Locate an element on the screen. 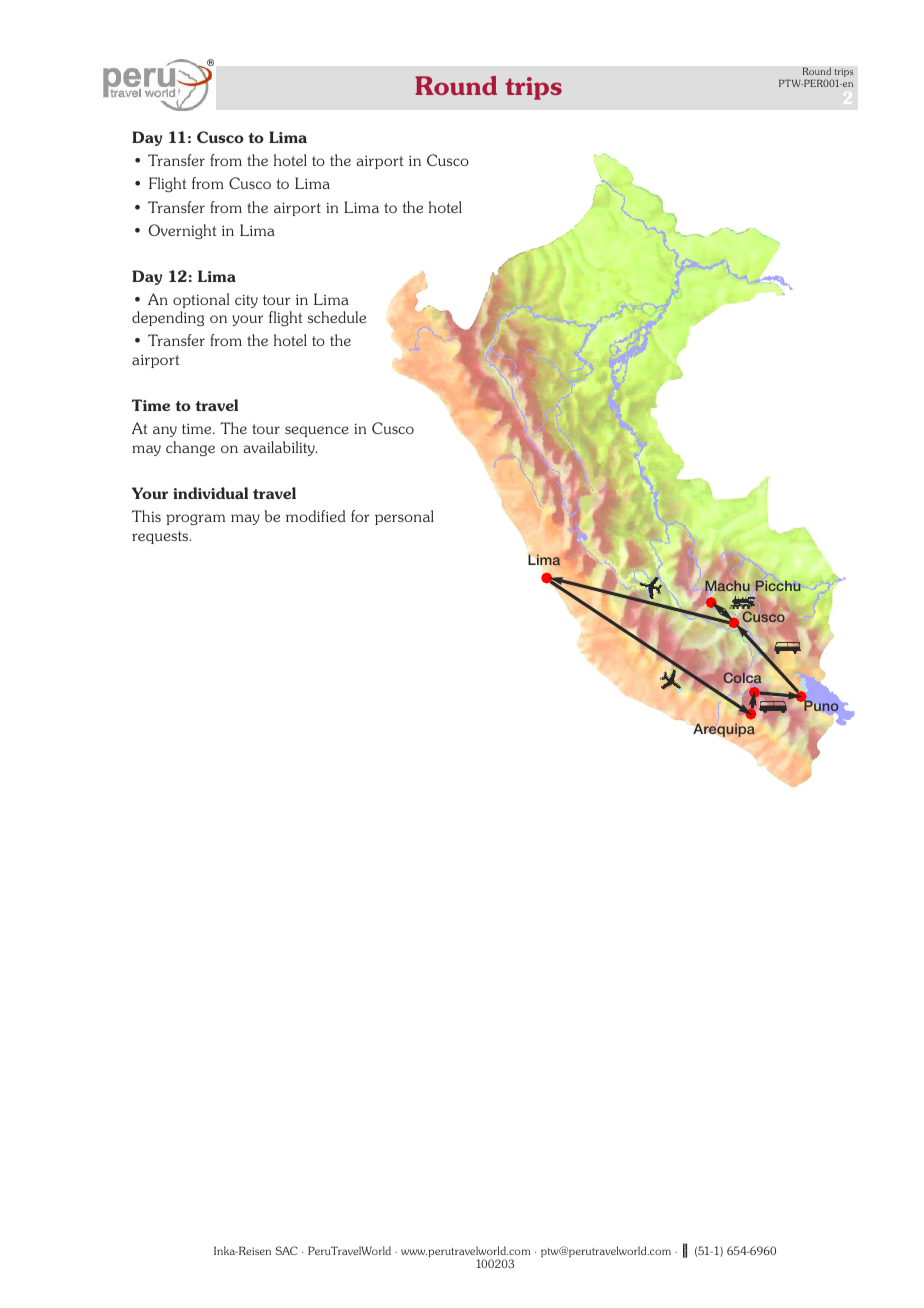 The height and width of the screenshot is (1308, 924). Machu is located at coordinates (727, 585).
